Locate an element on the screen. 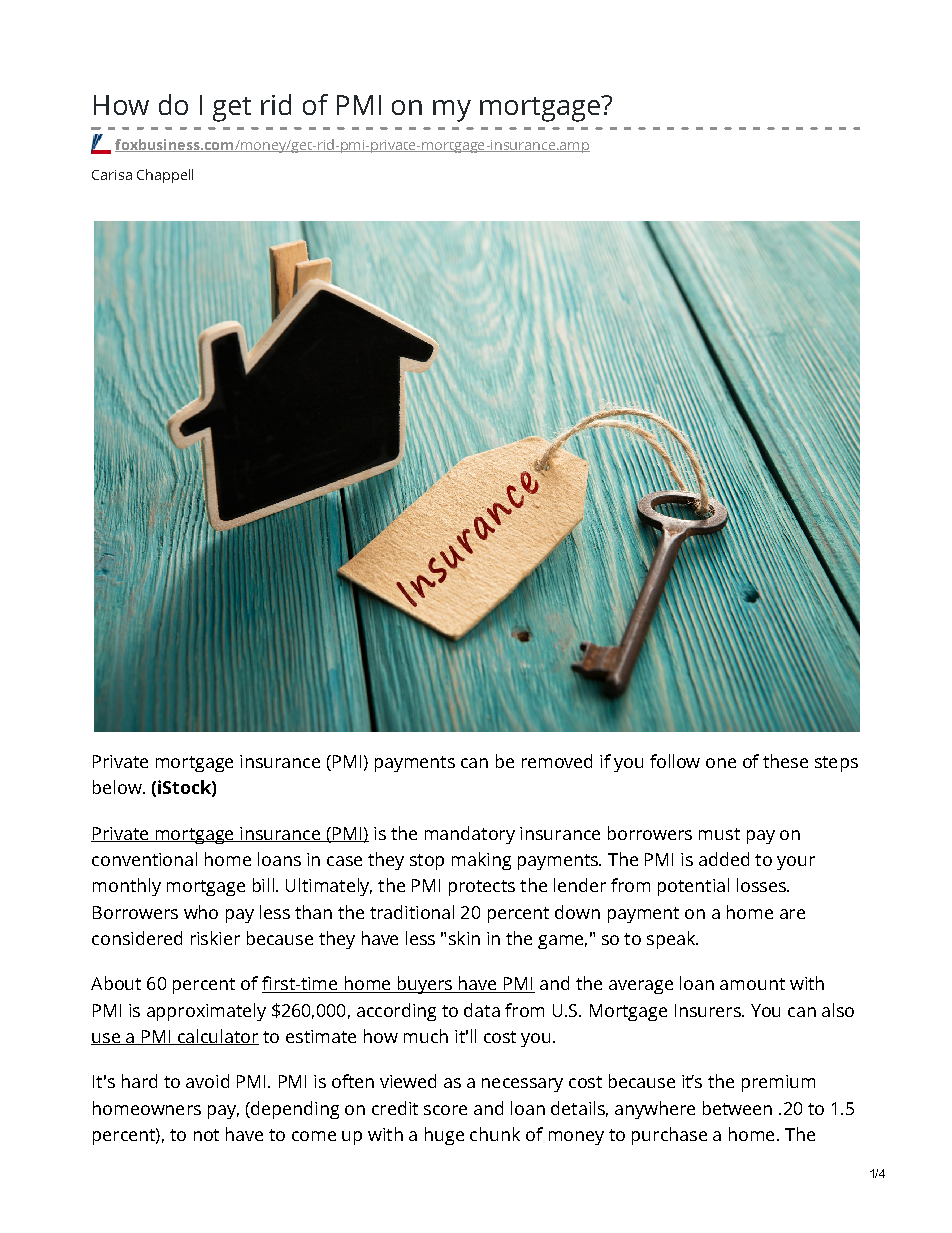 The height and width of the screenshot is (1233, 952). Chappell is located at coordinates (165, 176).
